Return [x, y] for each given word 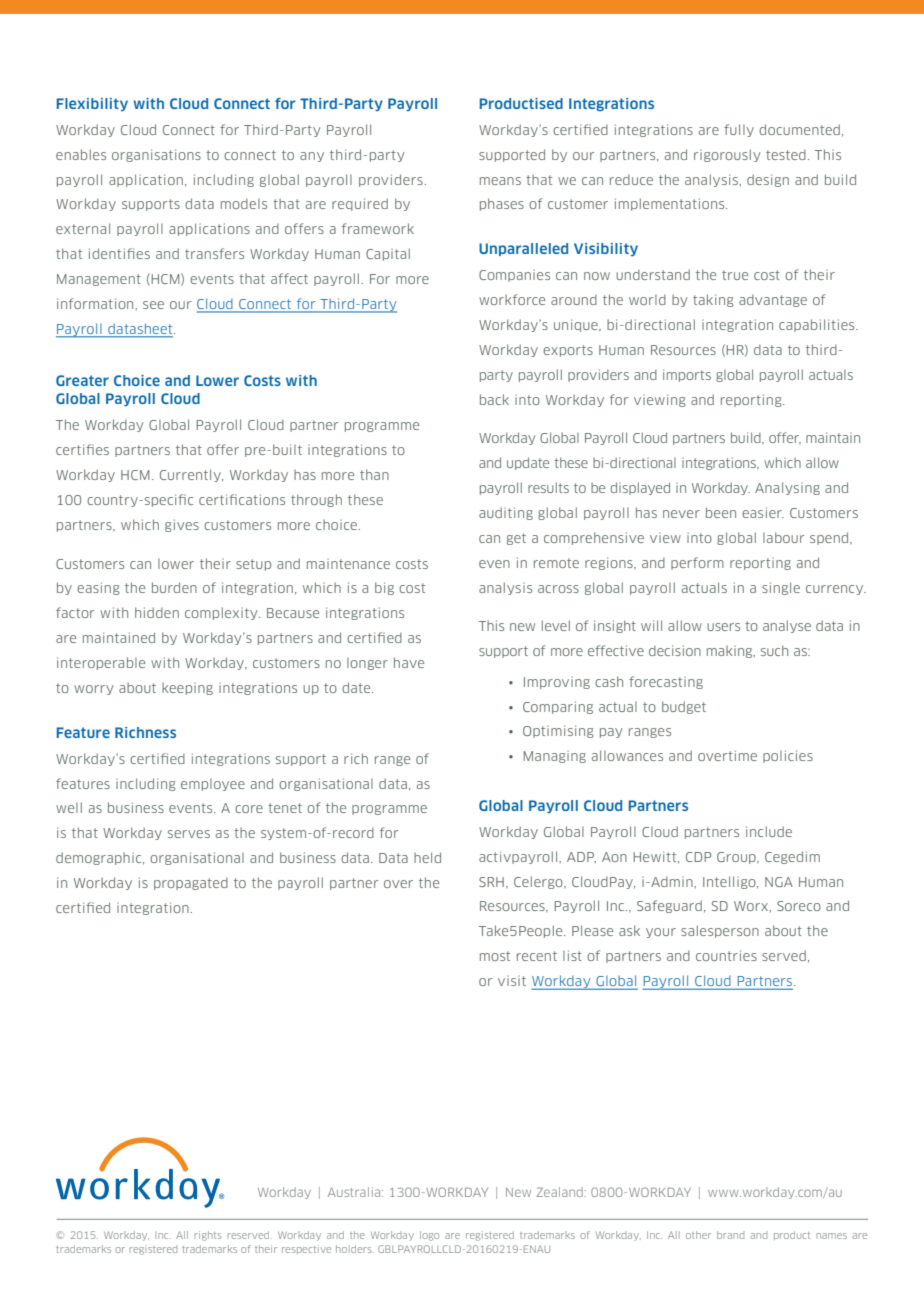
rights [207, 1236]
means [500, 181]
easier [763, 512]
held [427, 857]
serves [189, 834]
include [769, 831]
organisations [156, 155]
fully [739, 130]
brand [730, 1235]
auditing [506, 513]
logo [429, 1236]
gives [182, 525]
